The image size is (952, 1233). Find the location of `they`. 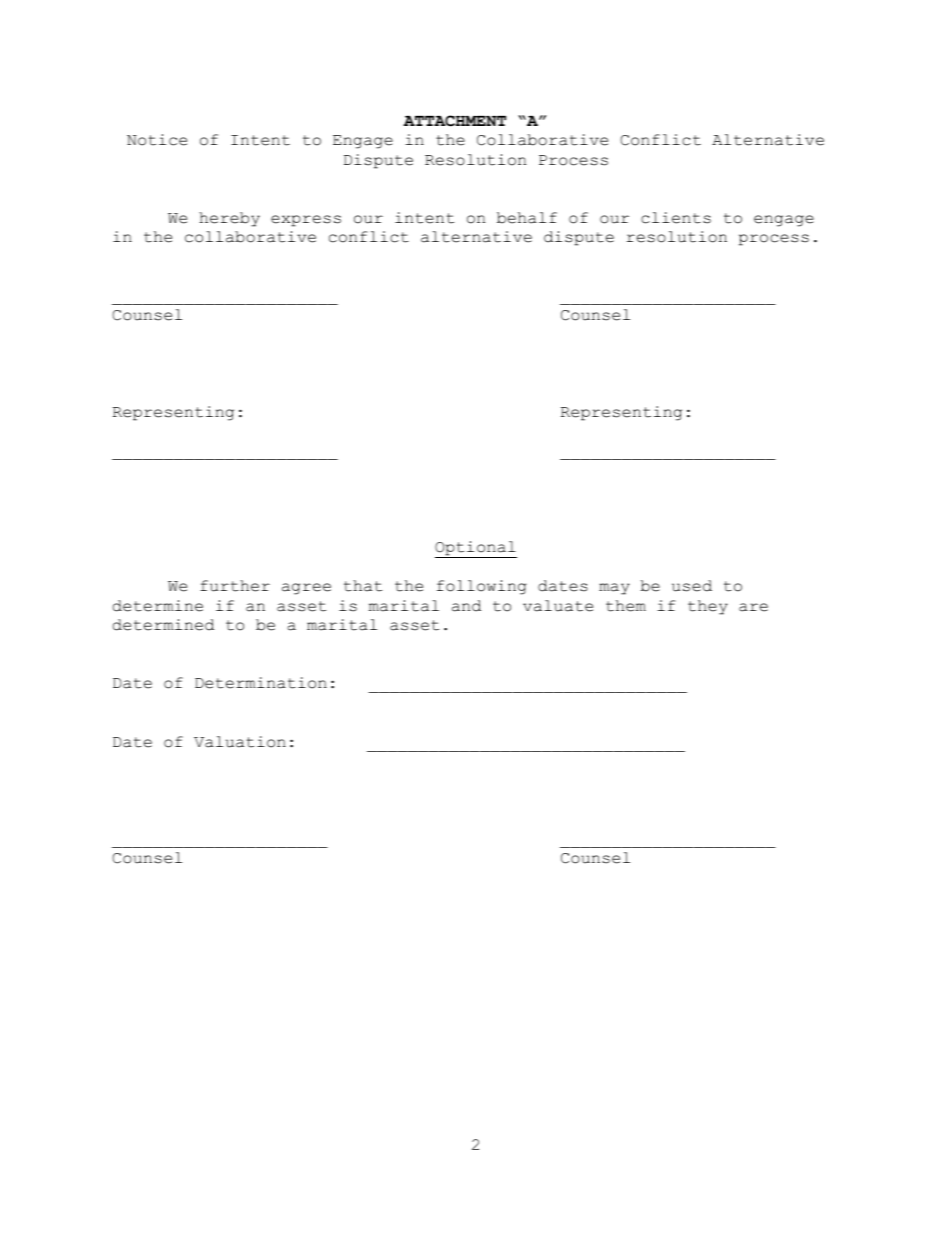

they is located at coordinates (708, 607).
